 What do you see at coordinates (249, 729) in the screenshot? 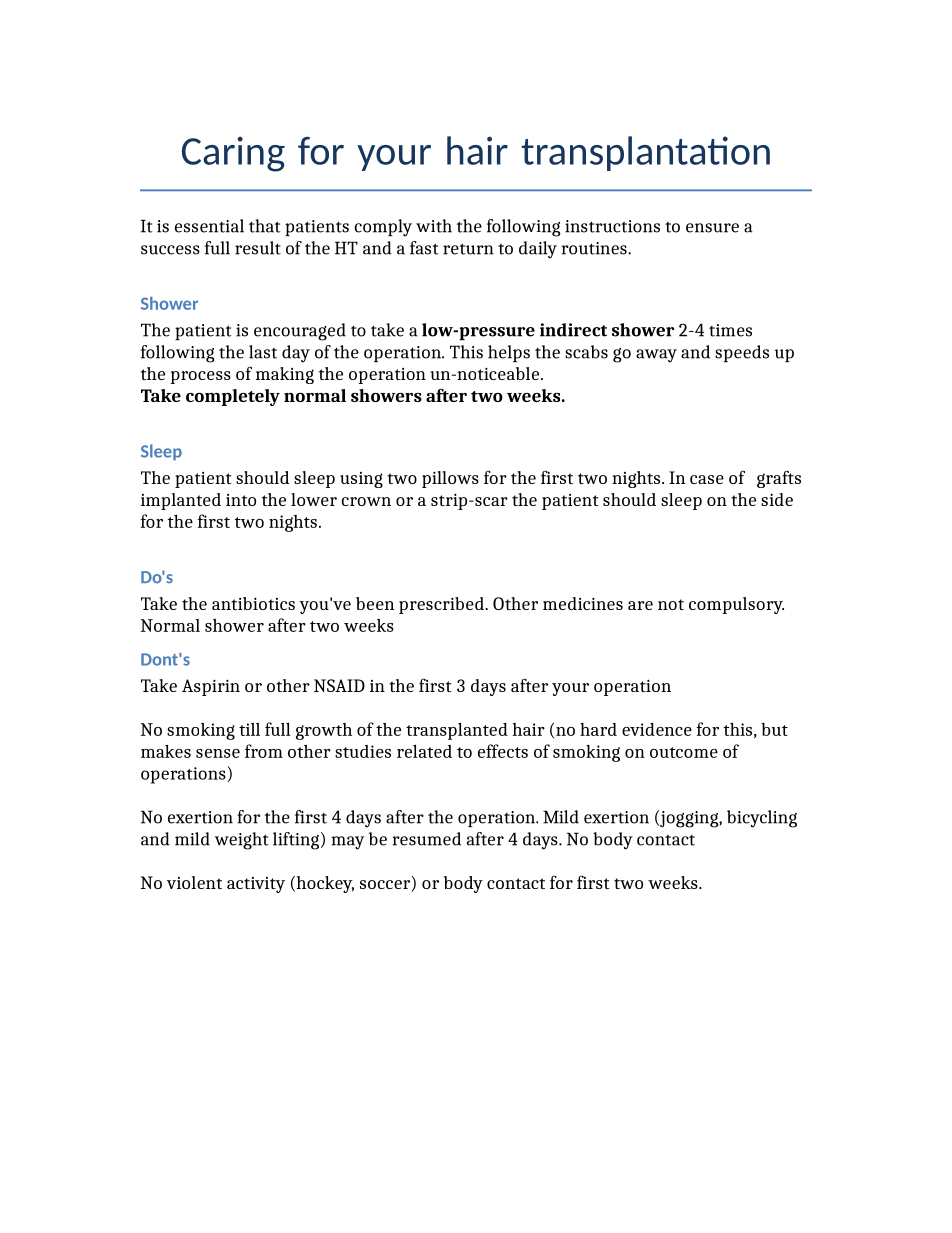
I see `till` at bounding box center [249, 729].
